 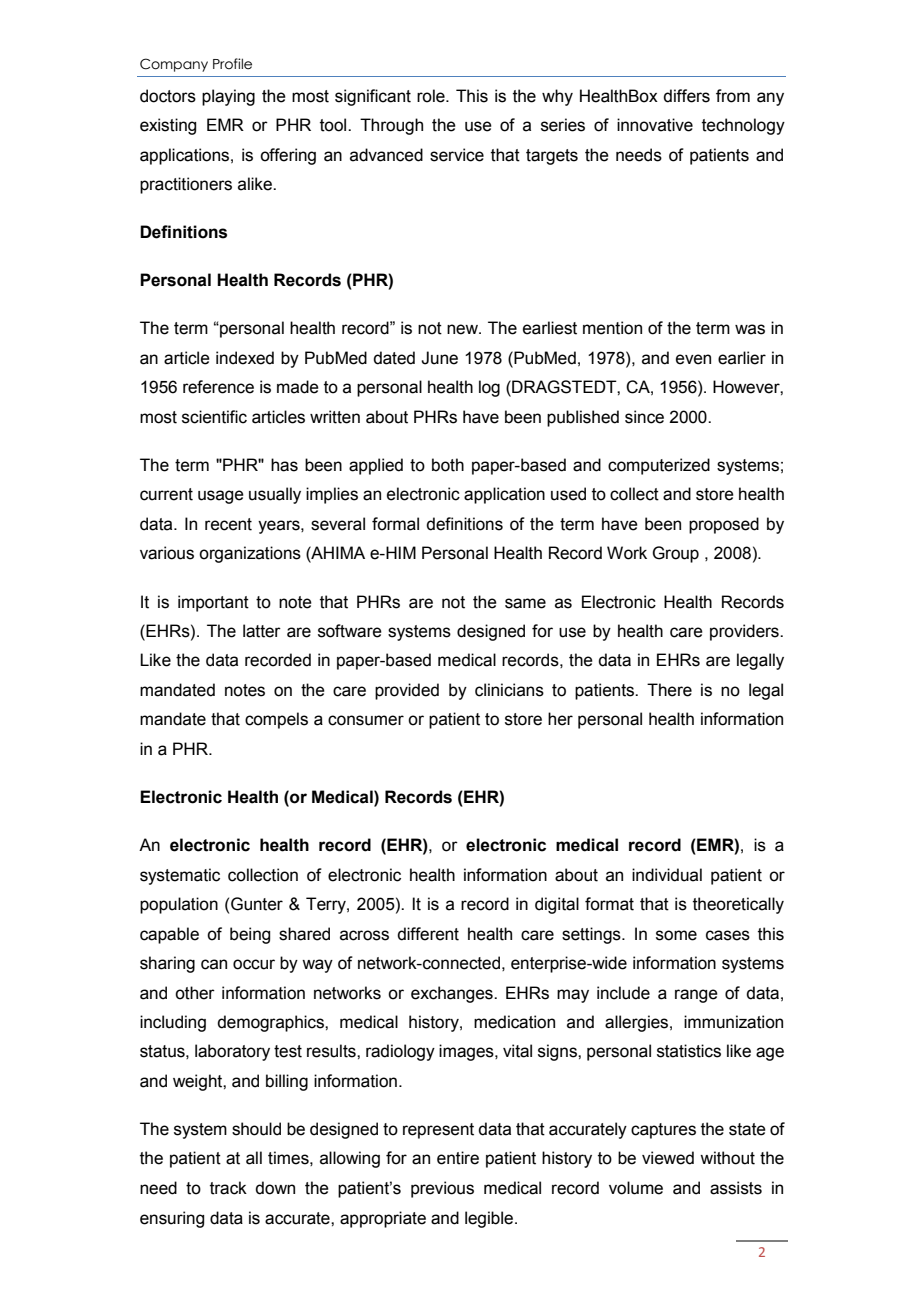 I want to click on different, so click(x=428, y=934).
